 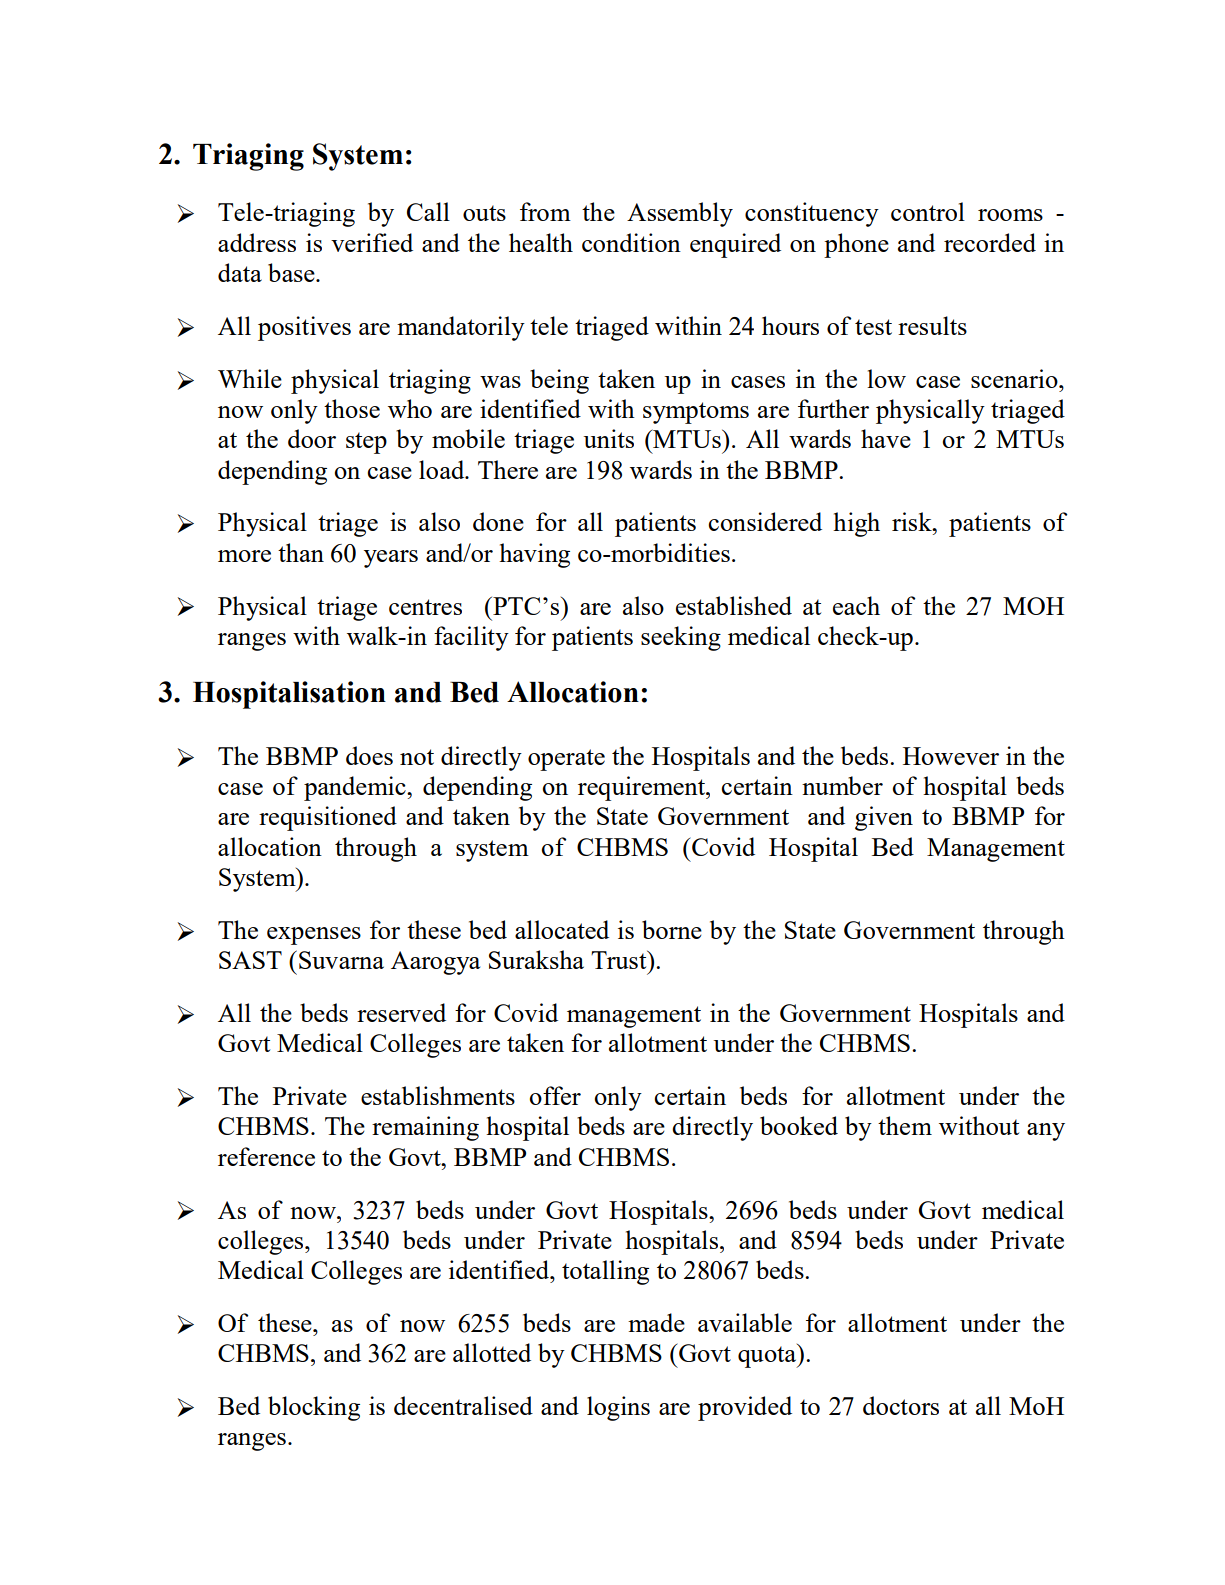 What do you see at coordinates (951, 756) in the image?
I see `However` at bounding box center [951, 756].
